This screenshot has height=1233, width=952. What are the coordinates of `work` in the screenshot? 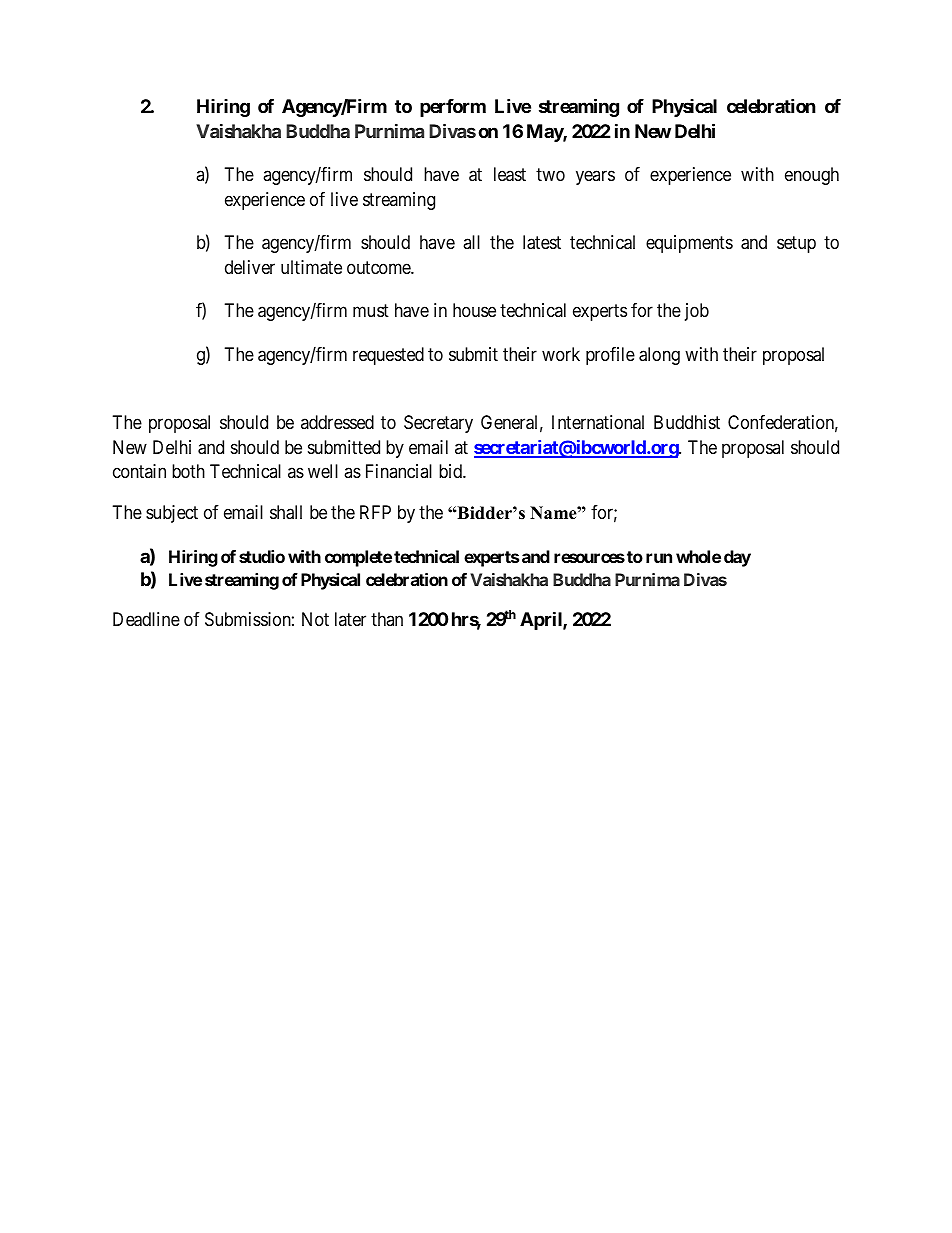 It's located at (561, 354).
